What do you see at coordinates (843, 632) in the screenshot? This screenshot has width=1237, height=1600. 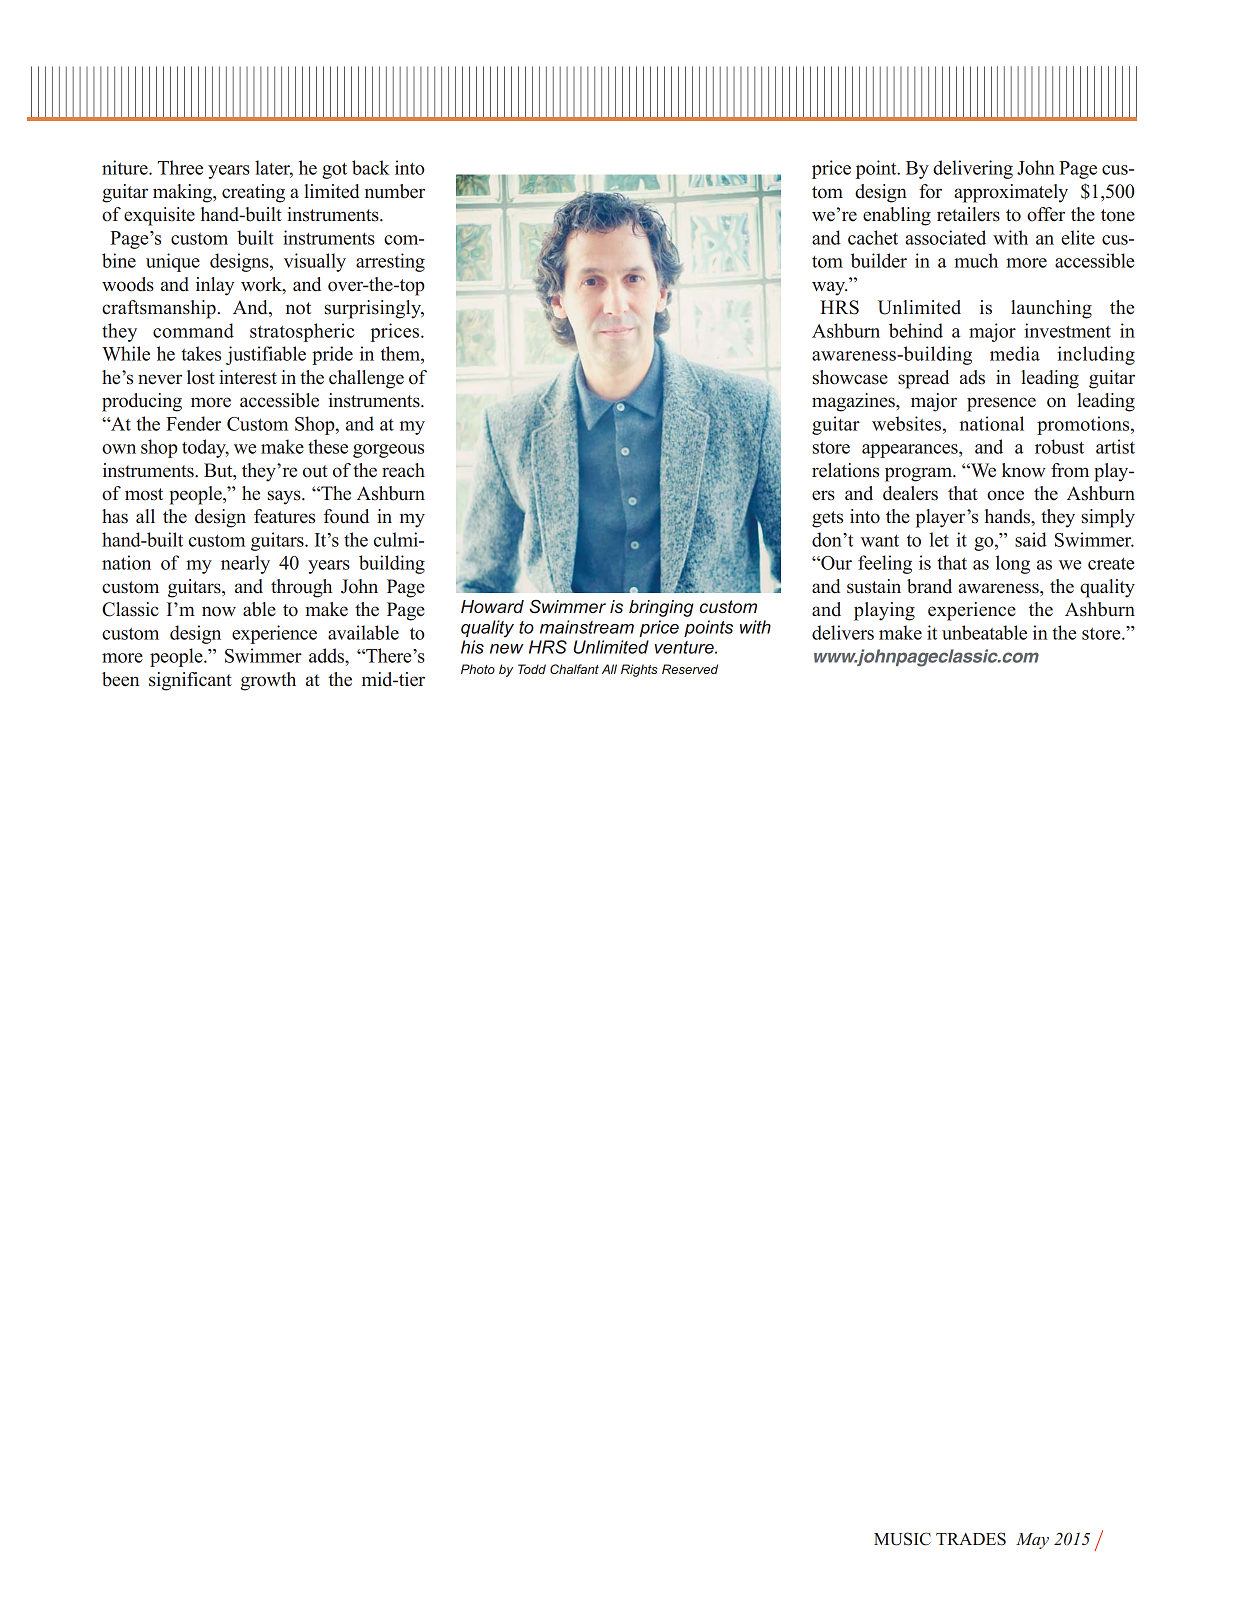 I see `delivers` at bounding box center [843, 632].
